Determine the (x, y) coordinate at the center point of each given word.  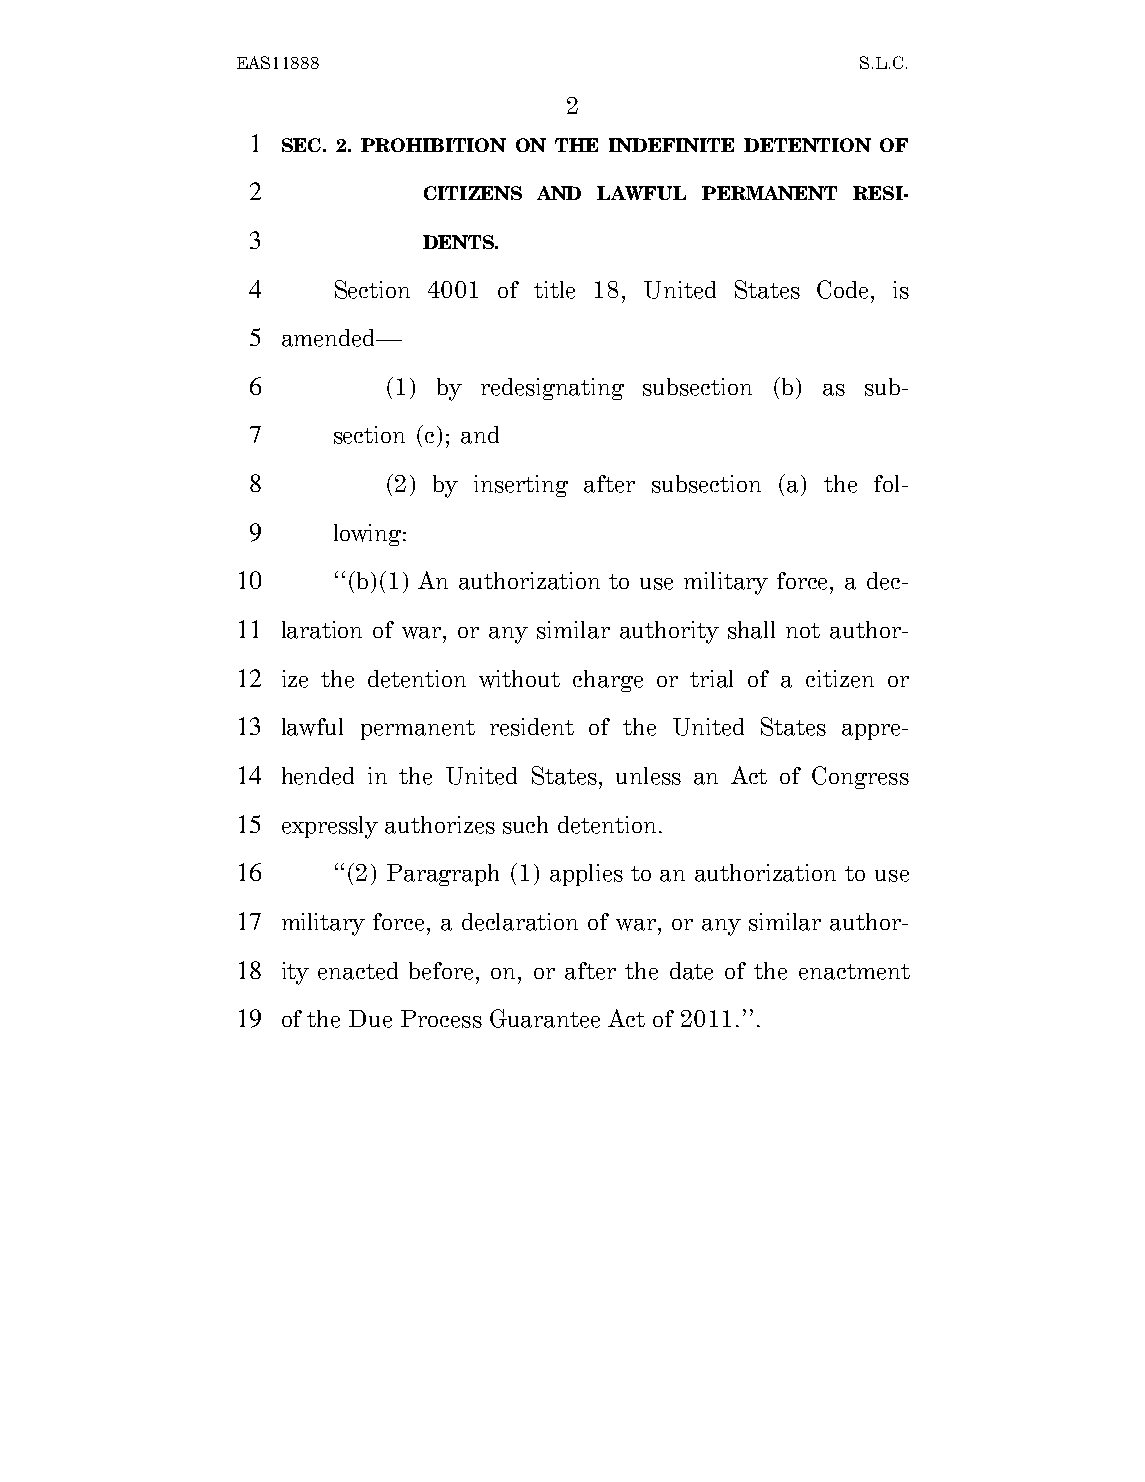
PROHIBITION (433, 145)
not (803, 630)
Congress (860, 777)
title (554, 290)
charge (608, 681)
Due (370, 1019)
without (519, 679)
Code (842, 289)
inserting (521, 486)
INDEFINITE (671, 145)
